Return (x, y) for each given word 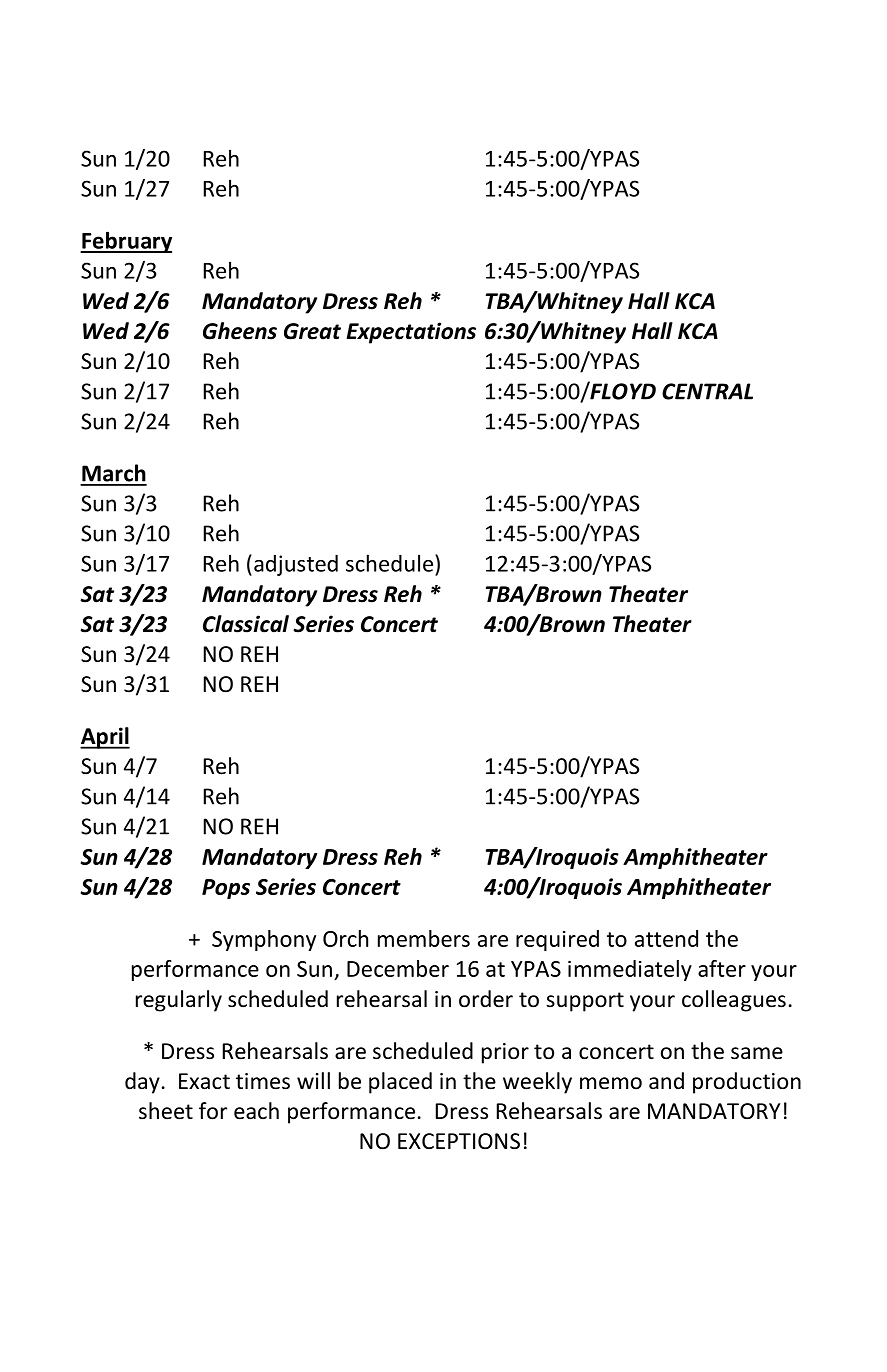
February (126, 242)
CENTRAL (707, 391)
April (105, 738)
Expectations (411, 333)
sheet (166, 1111)
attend (666, 938)
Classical (246, 624)
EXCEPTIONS (459, 1141)
